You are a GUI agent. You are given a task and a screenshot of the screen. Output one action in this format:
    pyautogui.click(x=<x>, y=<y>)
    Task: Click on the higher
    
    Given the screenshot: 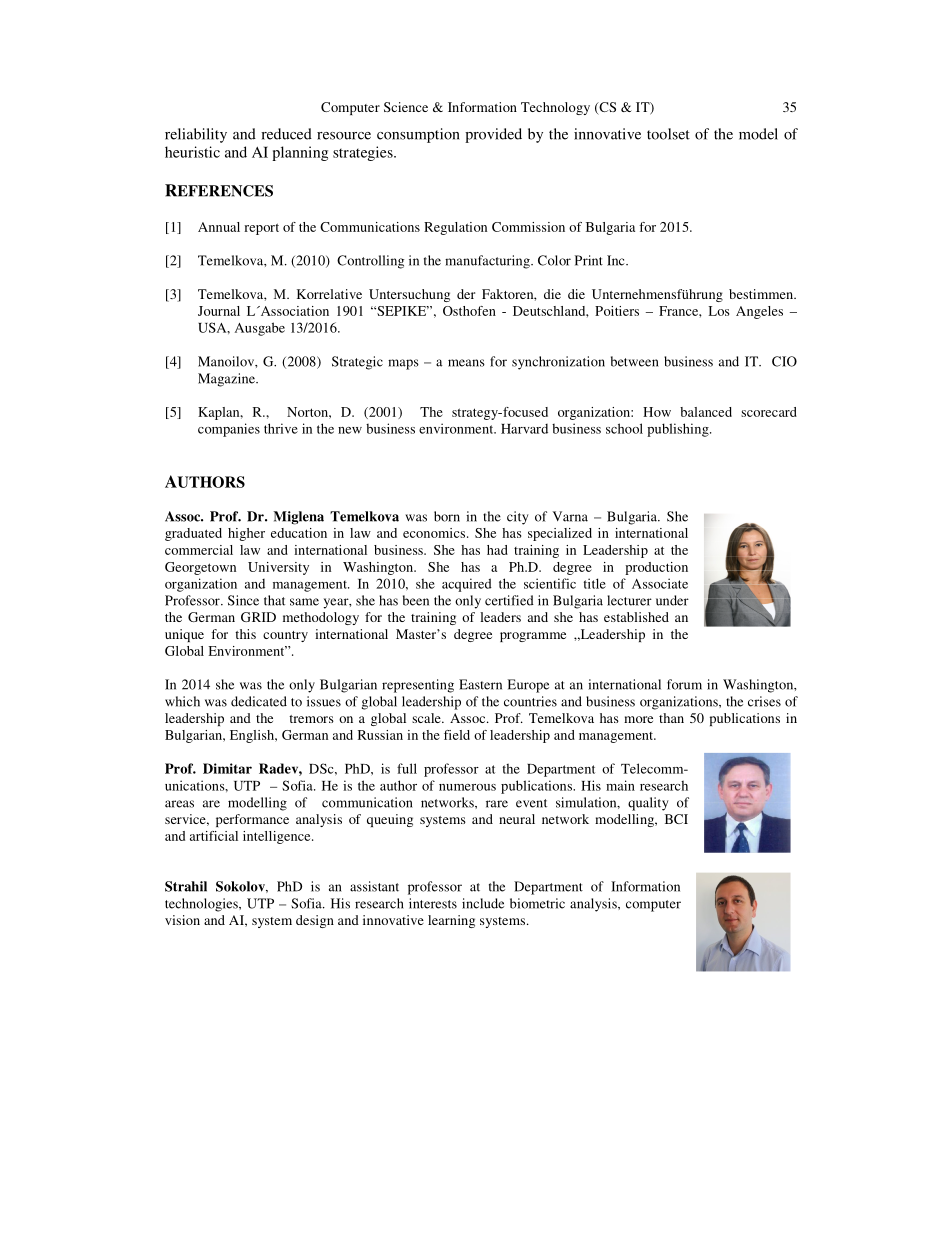 What is the action you would take?
    pyautogui.click(x=246, y=534)
